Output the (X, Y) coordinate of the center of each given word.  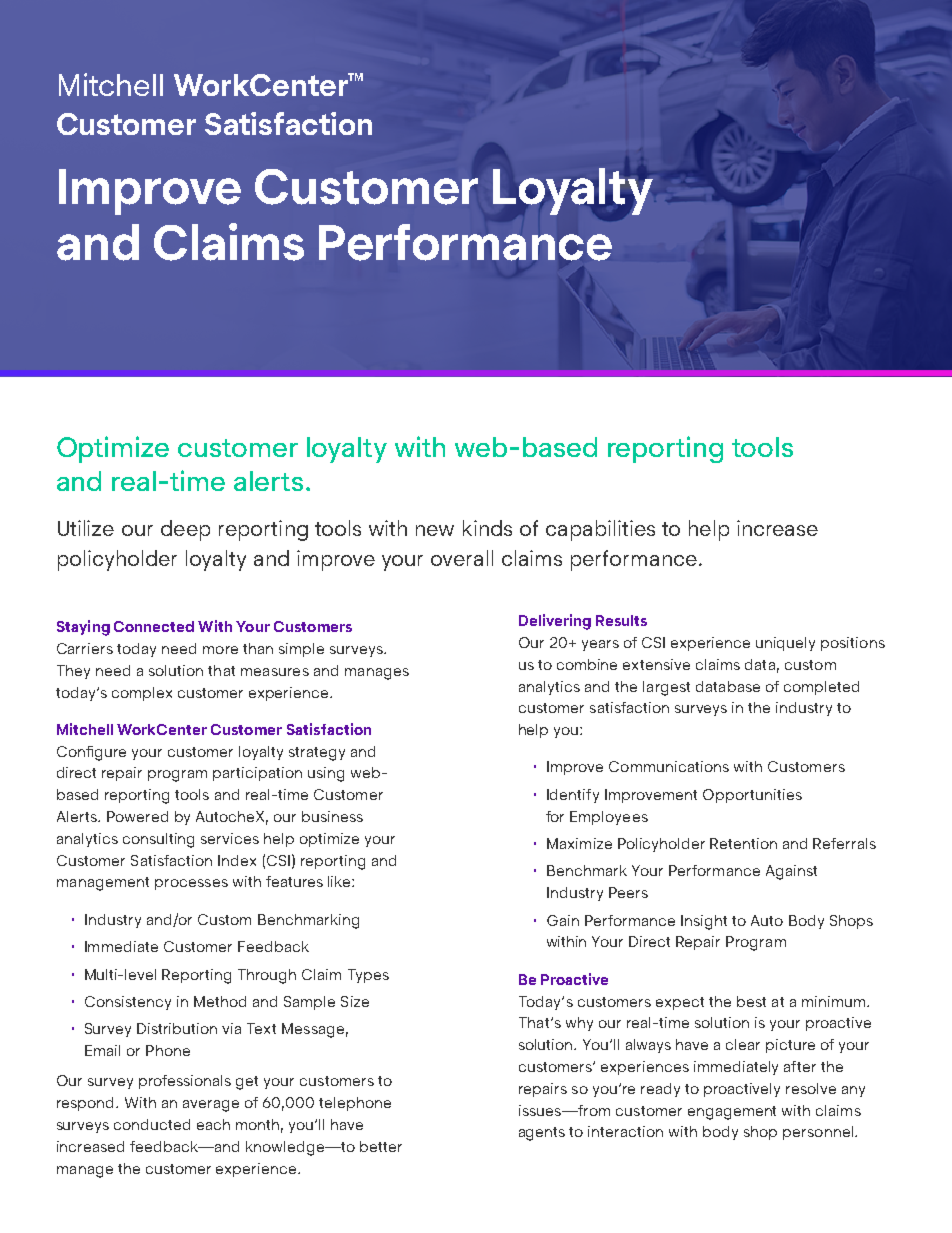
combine (587, 664)
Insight (704, 922)
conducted (152, 1124)
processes (191, 884)
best (751, 1001)
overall (462, 558)
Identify (573, 796)
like (340, 881)
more (220, 650)
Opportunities (752, 796)
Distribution (177, 1028)
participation (257, 774)
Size (355, 1001)
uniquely (785, 644)
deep (185, 530)
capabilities (600, 530)
